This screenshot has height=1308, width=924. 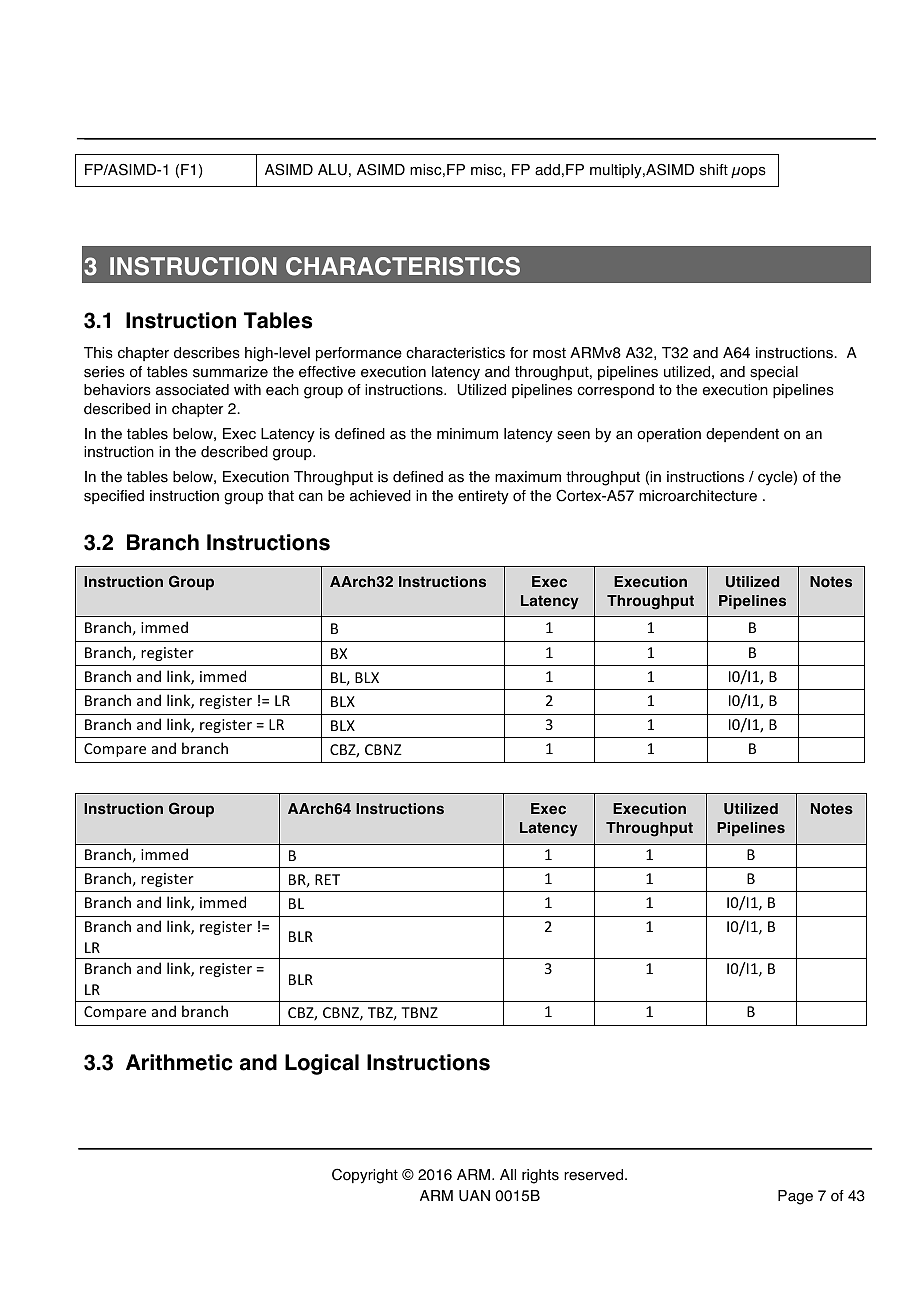 What do you see at coordinates (332, 170) in the screenshot?
I see `ALU` at bounding box center [332, 170].
